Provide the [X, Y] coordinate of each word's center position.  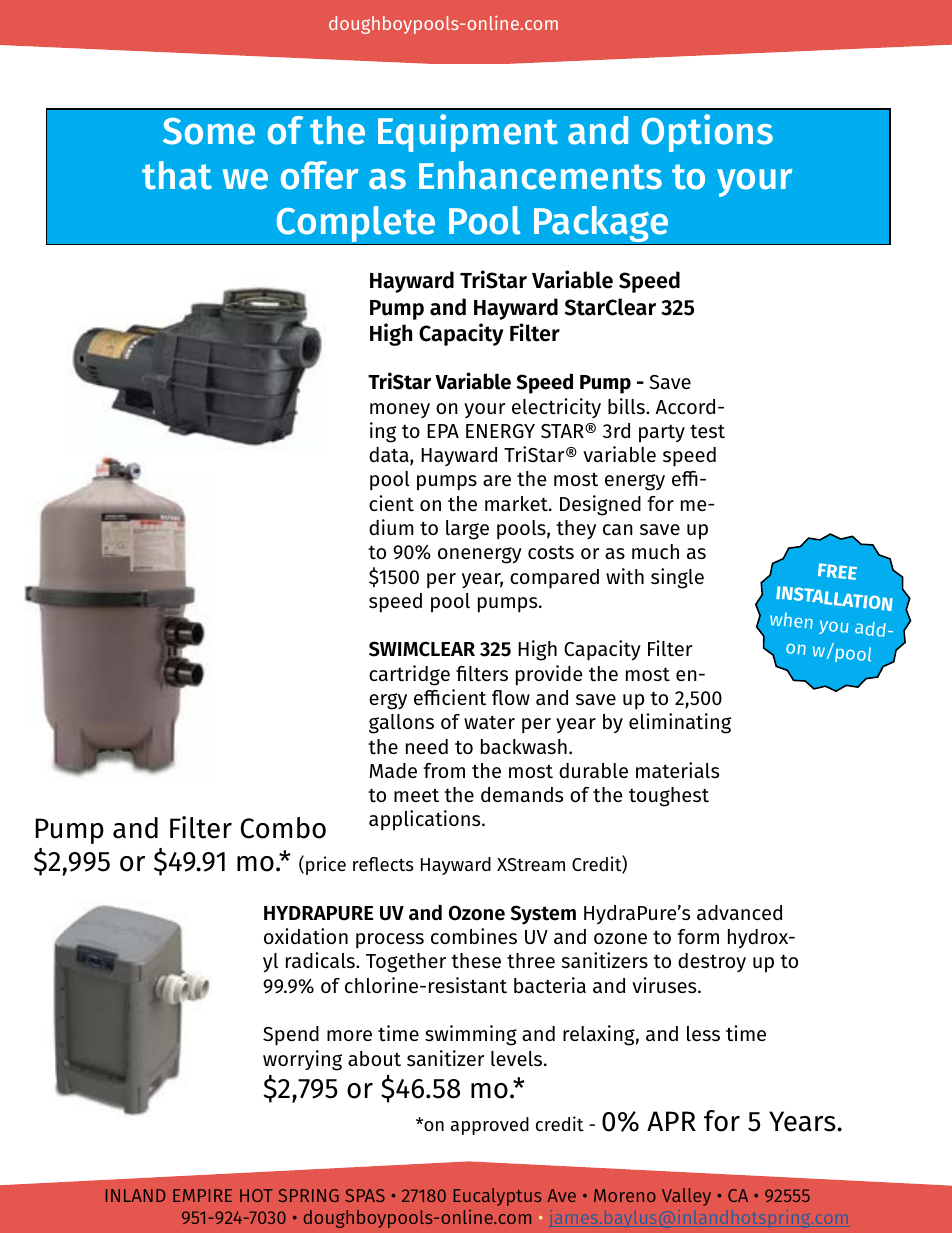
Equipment [468, 133]
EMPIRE [202, 1195]
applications [426, 820]
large [467, 530]
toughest [669, 797]
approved [489, 1126]
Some [209, 131]
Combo [283, 828]
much [655, 551]
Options [707, 133]
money [400, 410]
